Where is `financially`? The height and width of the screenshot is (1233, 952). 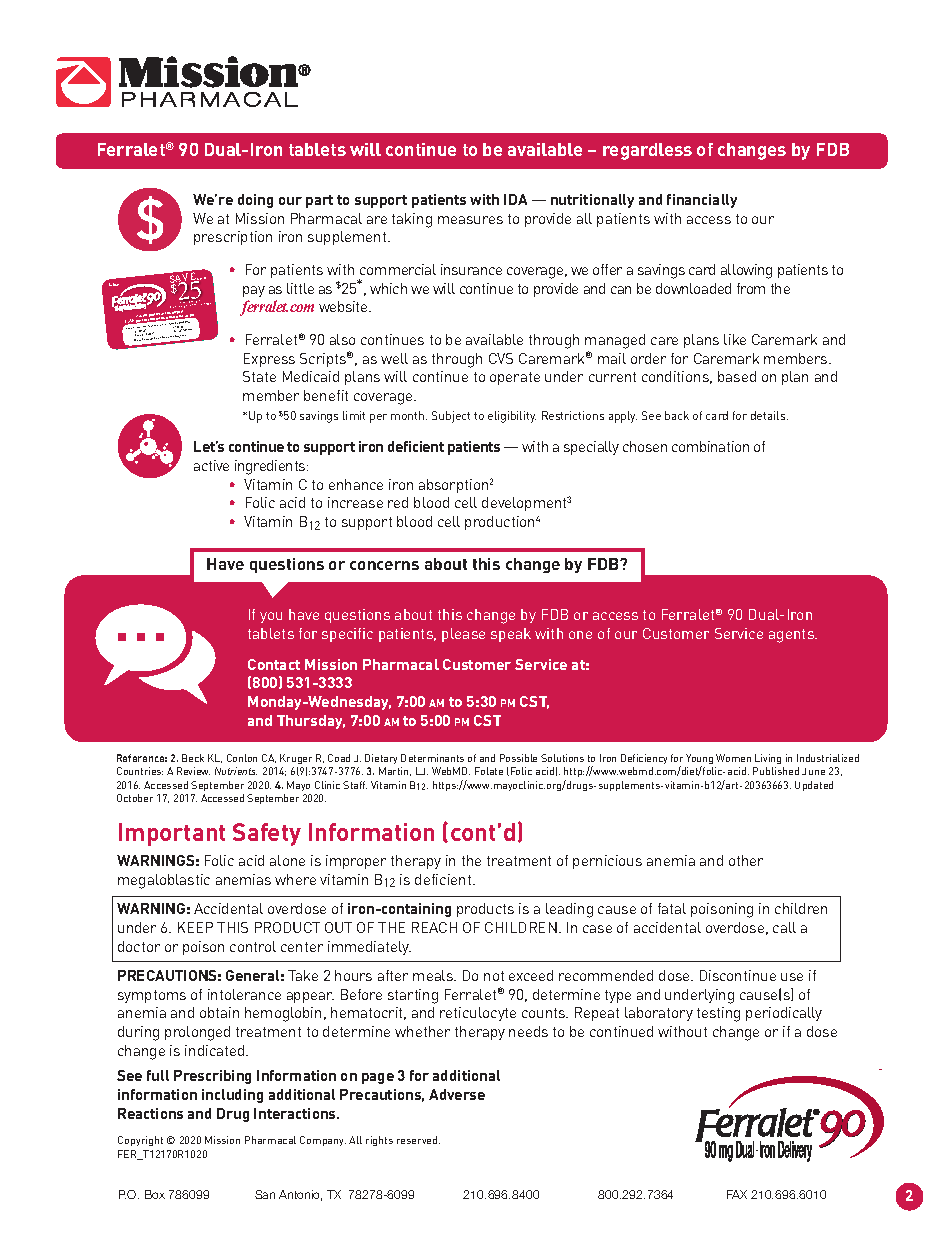 financially is located at coordinates (702, 201).
